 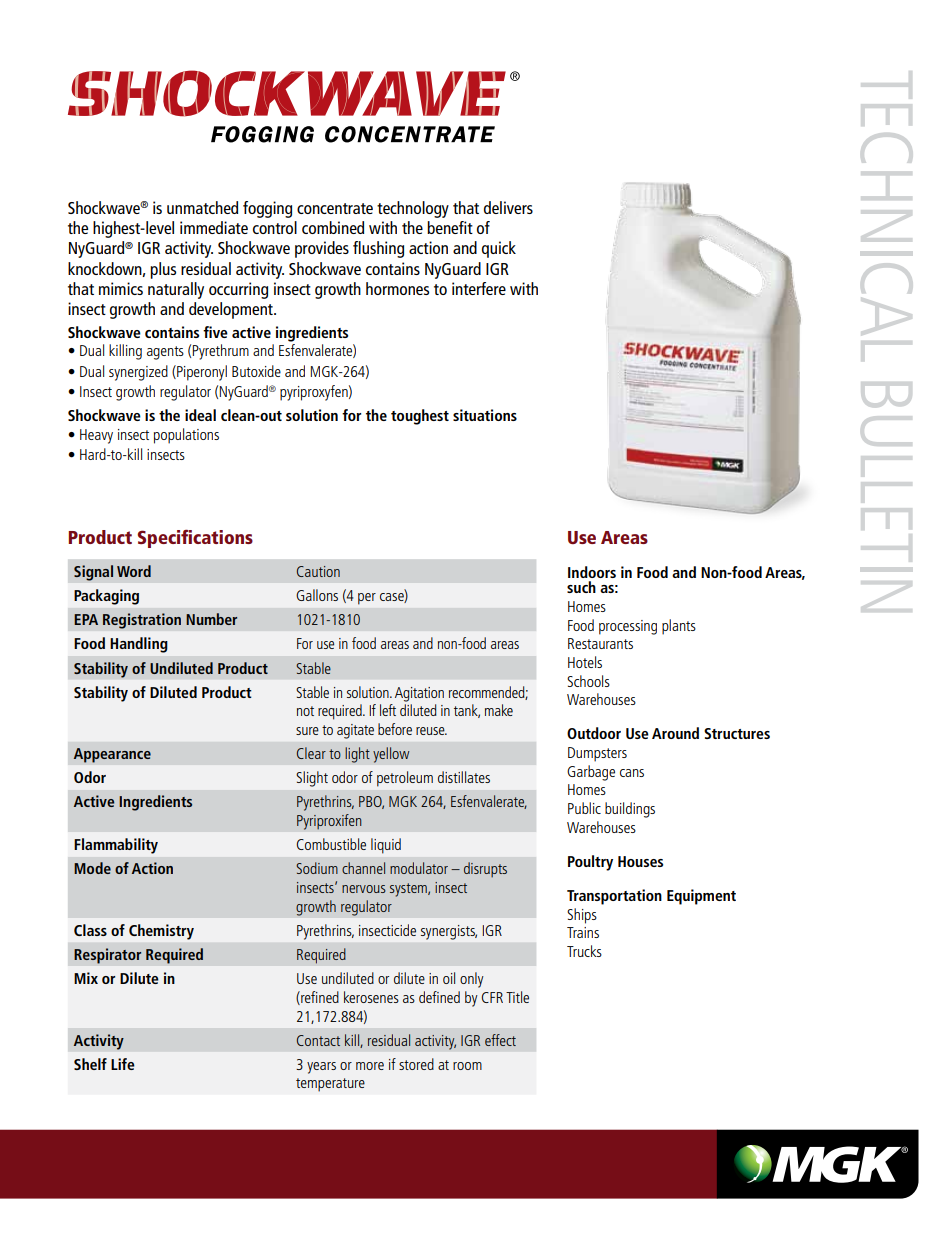 I want to click on immediate, so click(x=214, y=227).
